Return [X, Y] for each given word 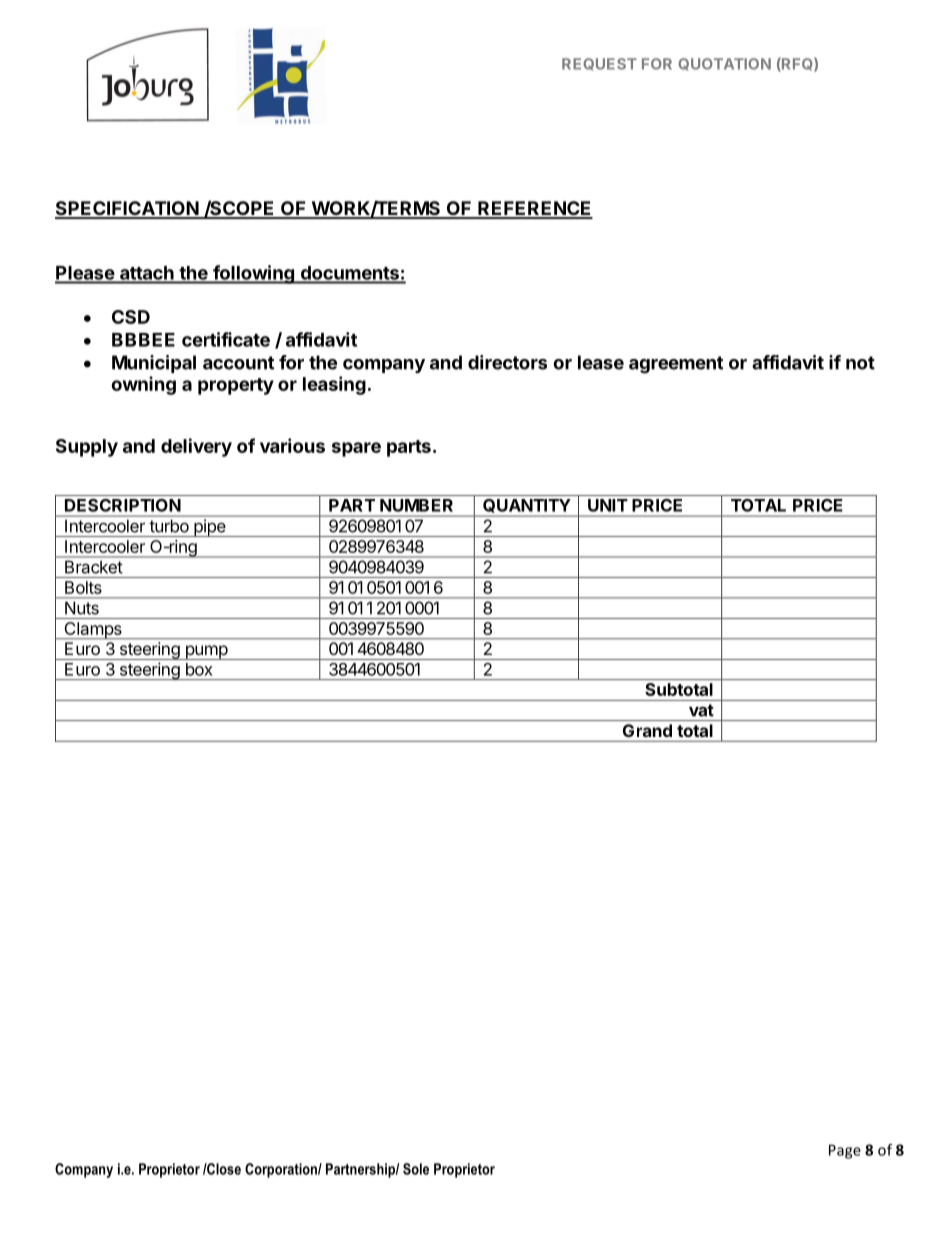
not [860, 363]
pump [206, 652]
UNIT [607, 505]
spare [356, 449]
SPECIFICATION [127, 209]
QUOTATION [724, 64]
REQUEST [599, 64]
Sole [416, 1169]
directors [507, 362]
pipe [209, 528]
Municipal [154, 364]
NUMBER [416, 505]
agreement [676, 365]
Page [845, 1151]
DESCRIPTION [123, 505]
